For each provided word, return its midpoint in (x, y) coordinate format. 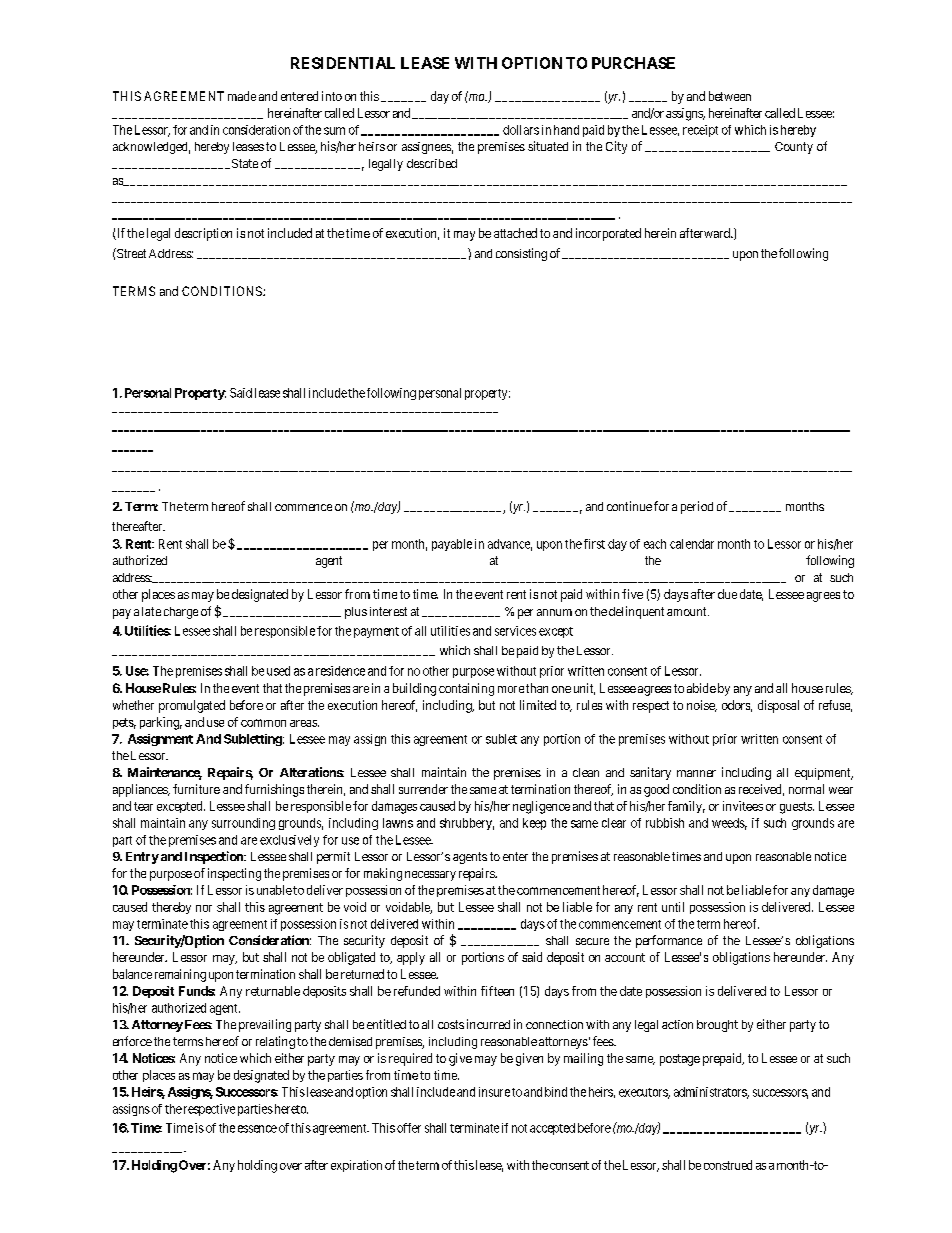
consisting (521, 254)
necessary (430, 876)
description (203, 234)
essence (257, 1129)
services (515, 631)
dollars (521, 130)
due (727, 594)
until (673, 907)
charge (181, 613)
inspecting (234, 874)
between (730, 96)
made (242, 96)
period (697, 507)
